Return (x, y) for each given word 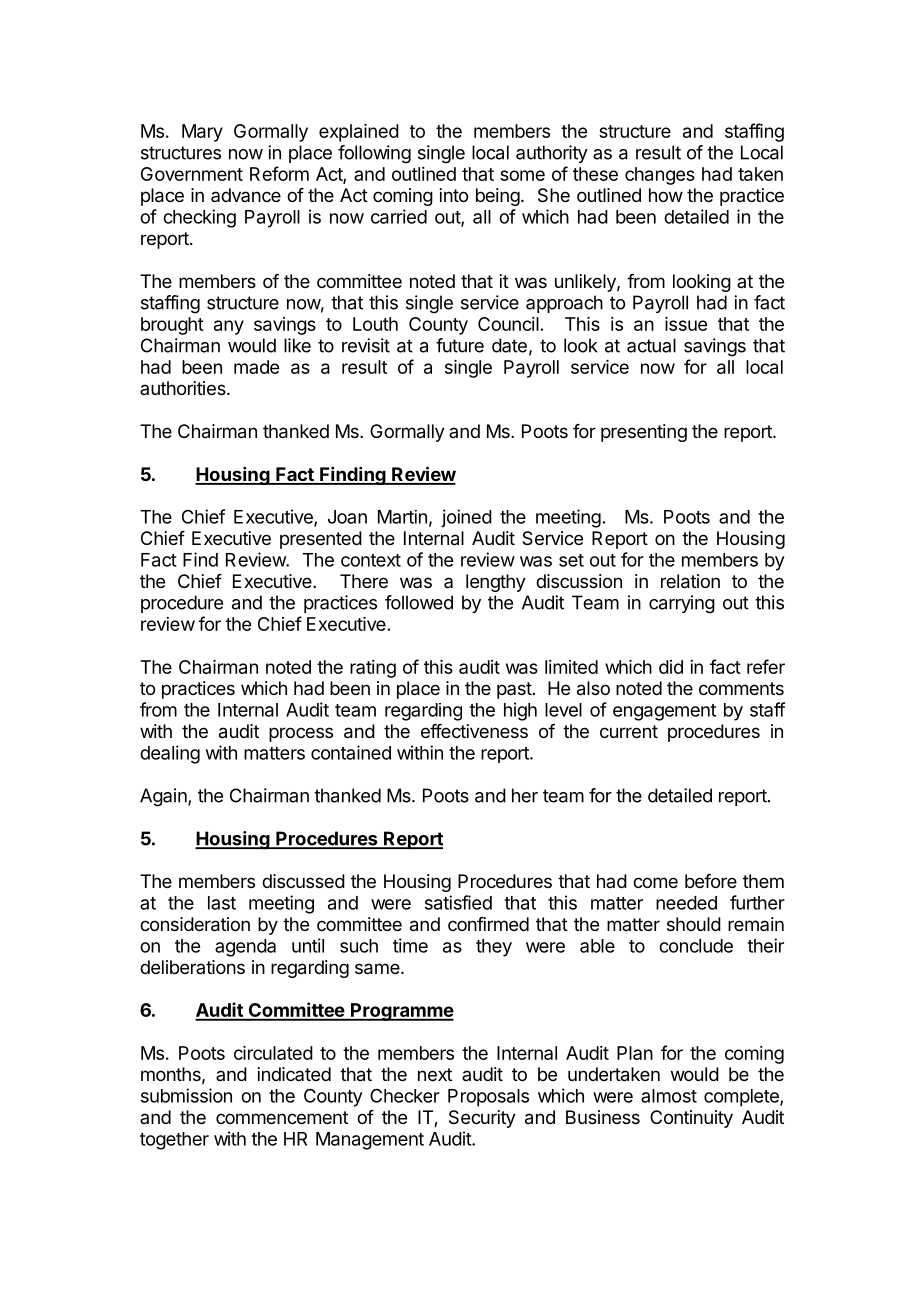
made (256, 367)
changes (660, 176)
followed (419, 602)
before (711, 881)
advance (246, 195)
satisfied (458, 902)
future (460, 345)
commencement (282, 1117)
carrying (682, 604)
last (222, 903)
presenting (644, 433)
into (454, 195)
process (301, 734)
